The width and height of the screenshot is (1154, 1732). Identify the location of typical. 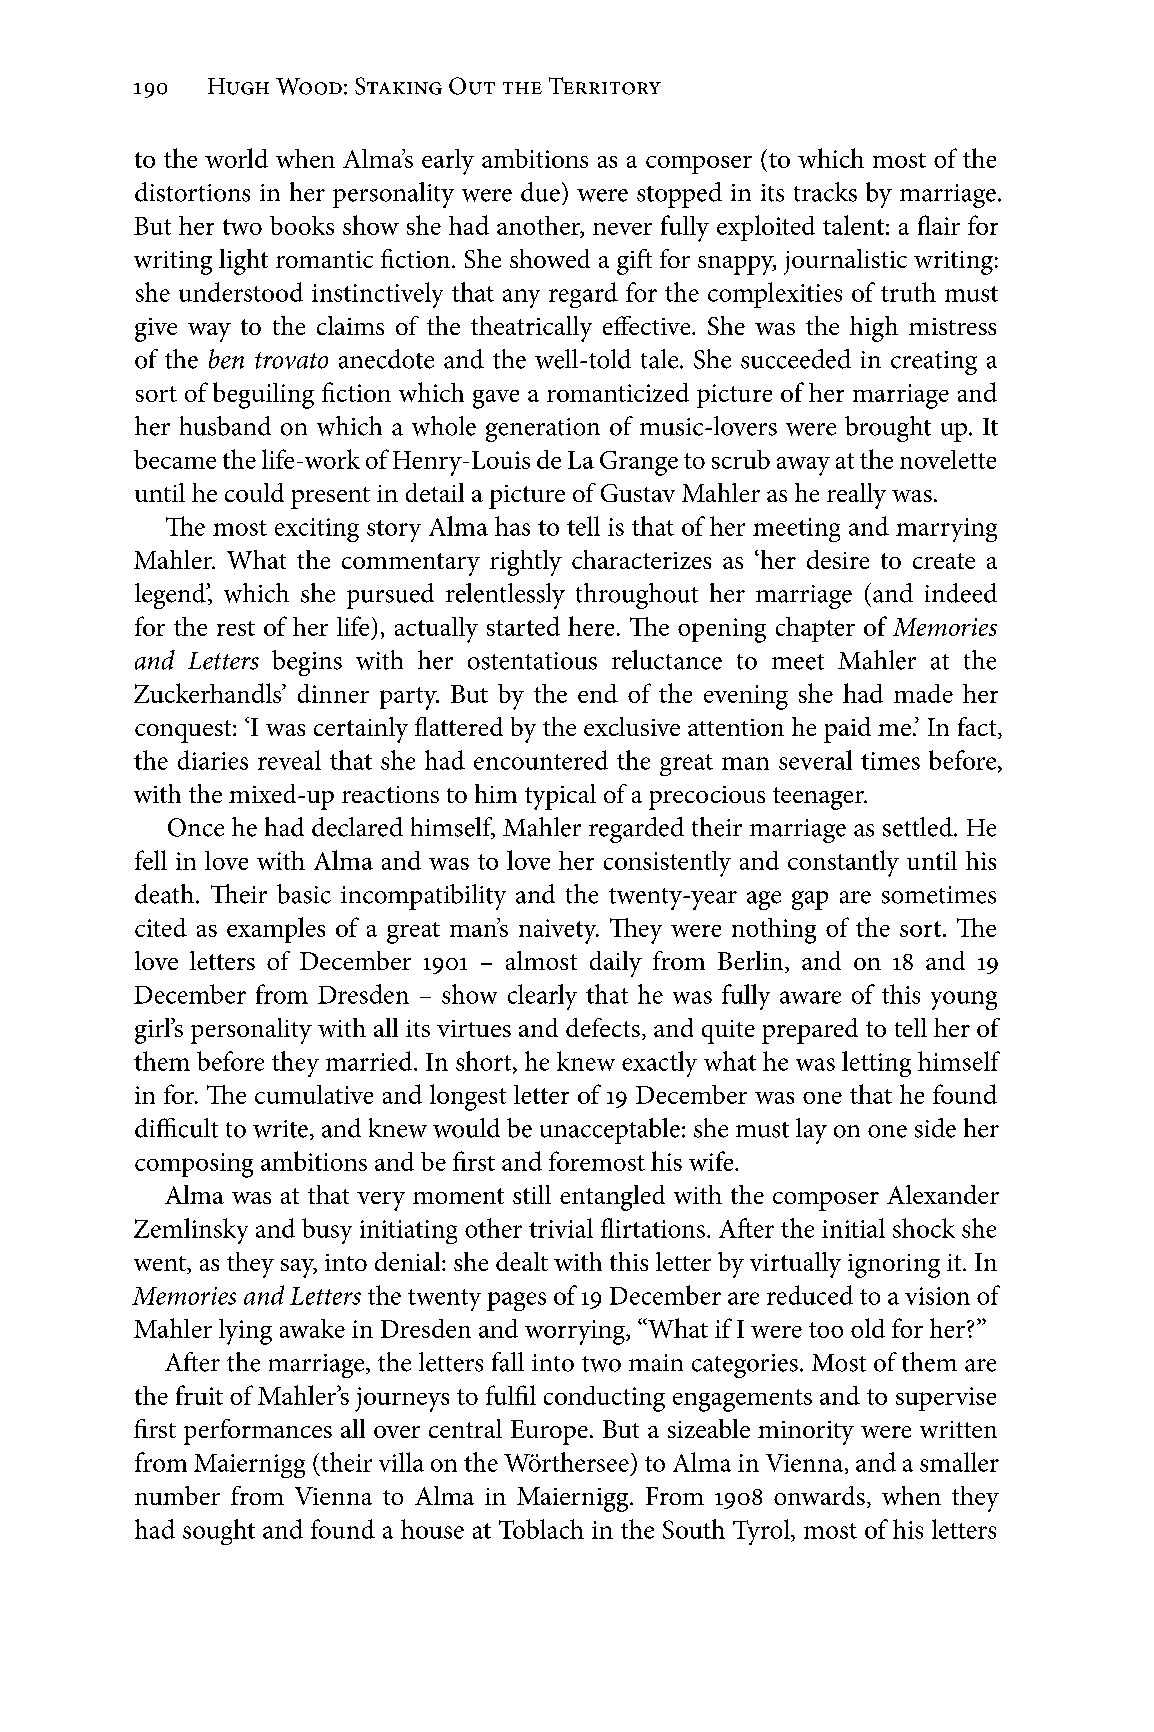
(560, 797).
